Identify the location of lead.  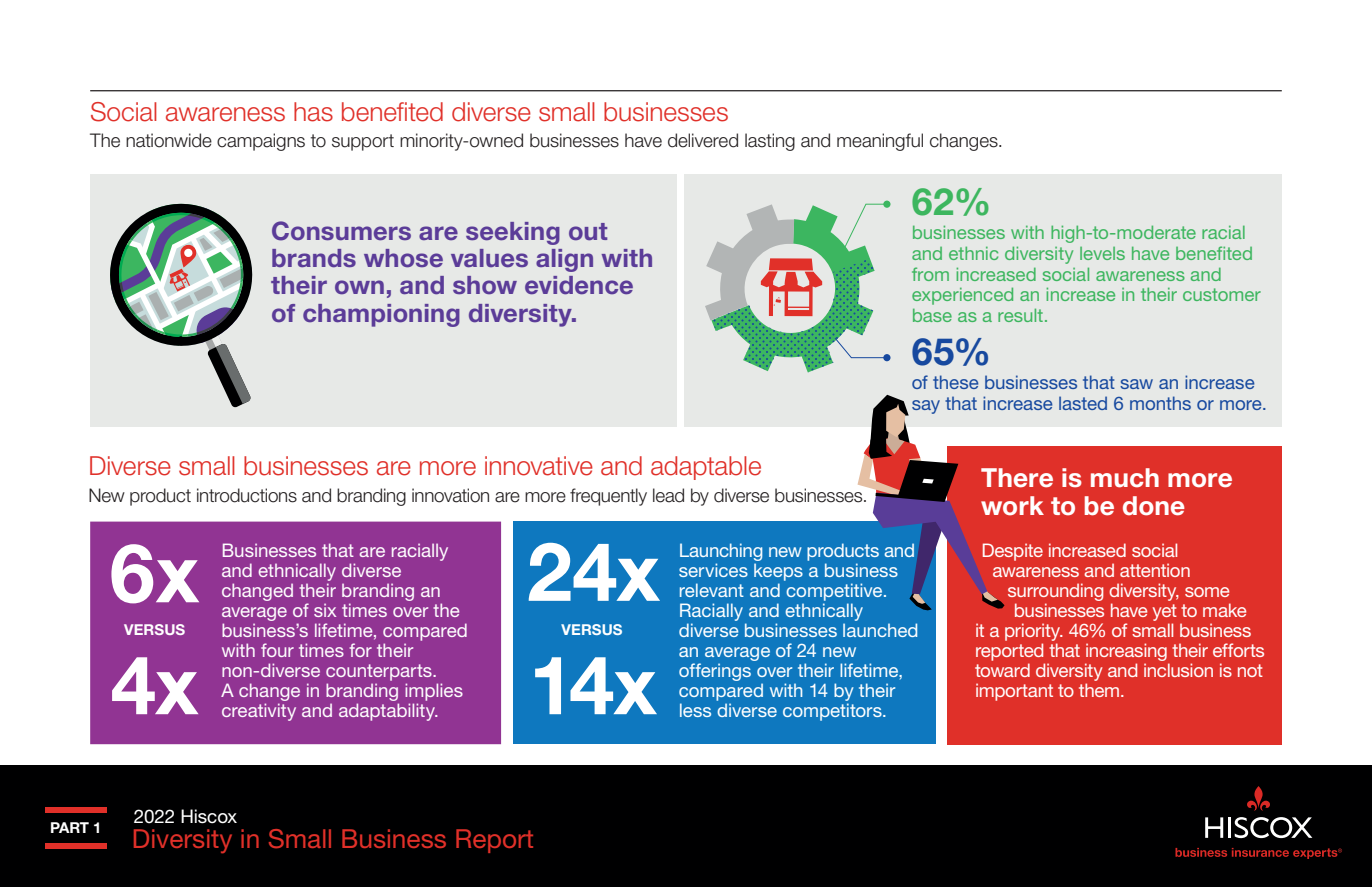
(668, 495).
